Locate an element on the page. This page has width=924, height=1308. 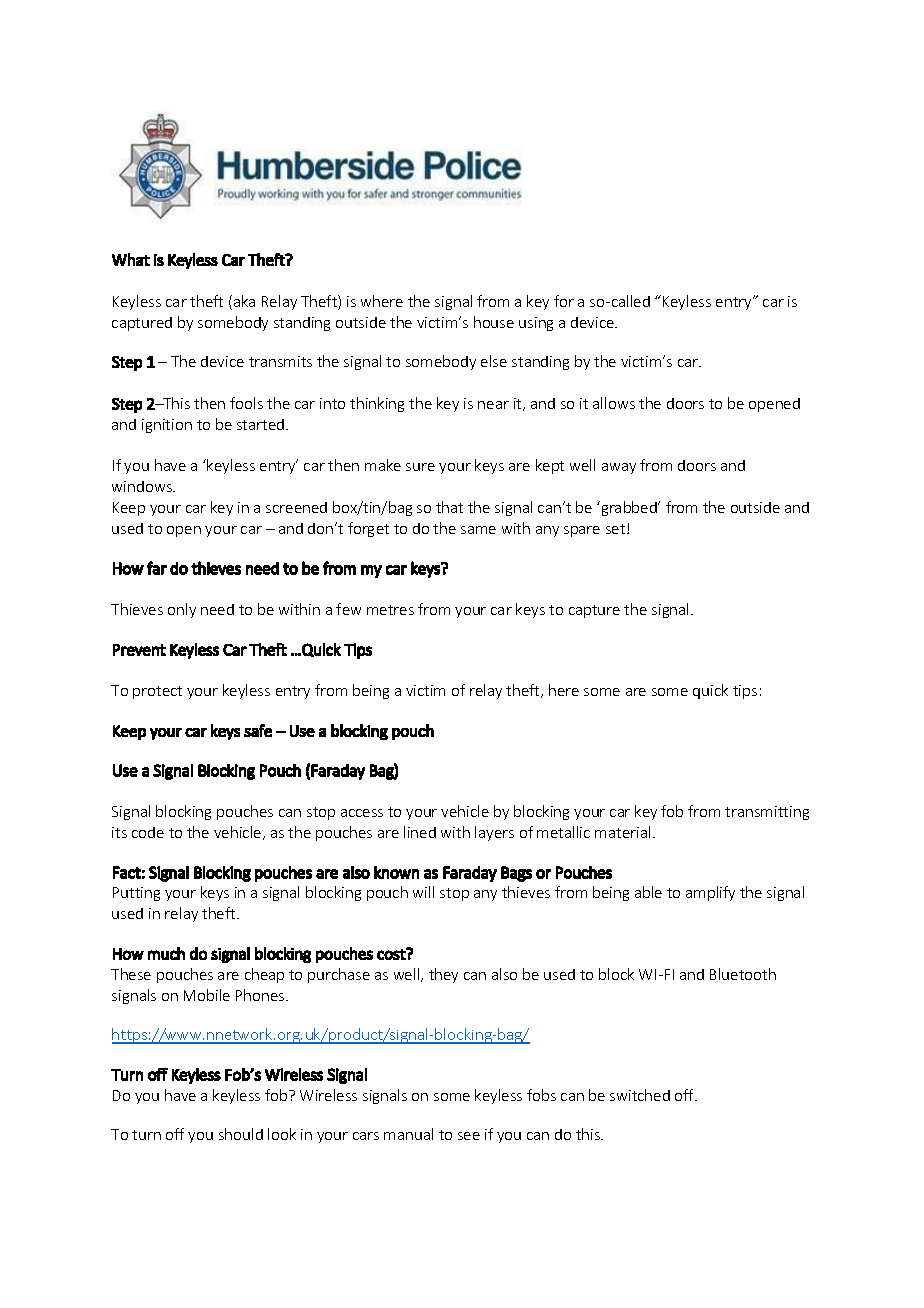
ignition is located at coordinates (167, 426).
